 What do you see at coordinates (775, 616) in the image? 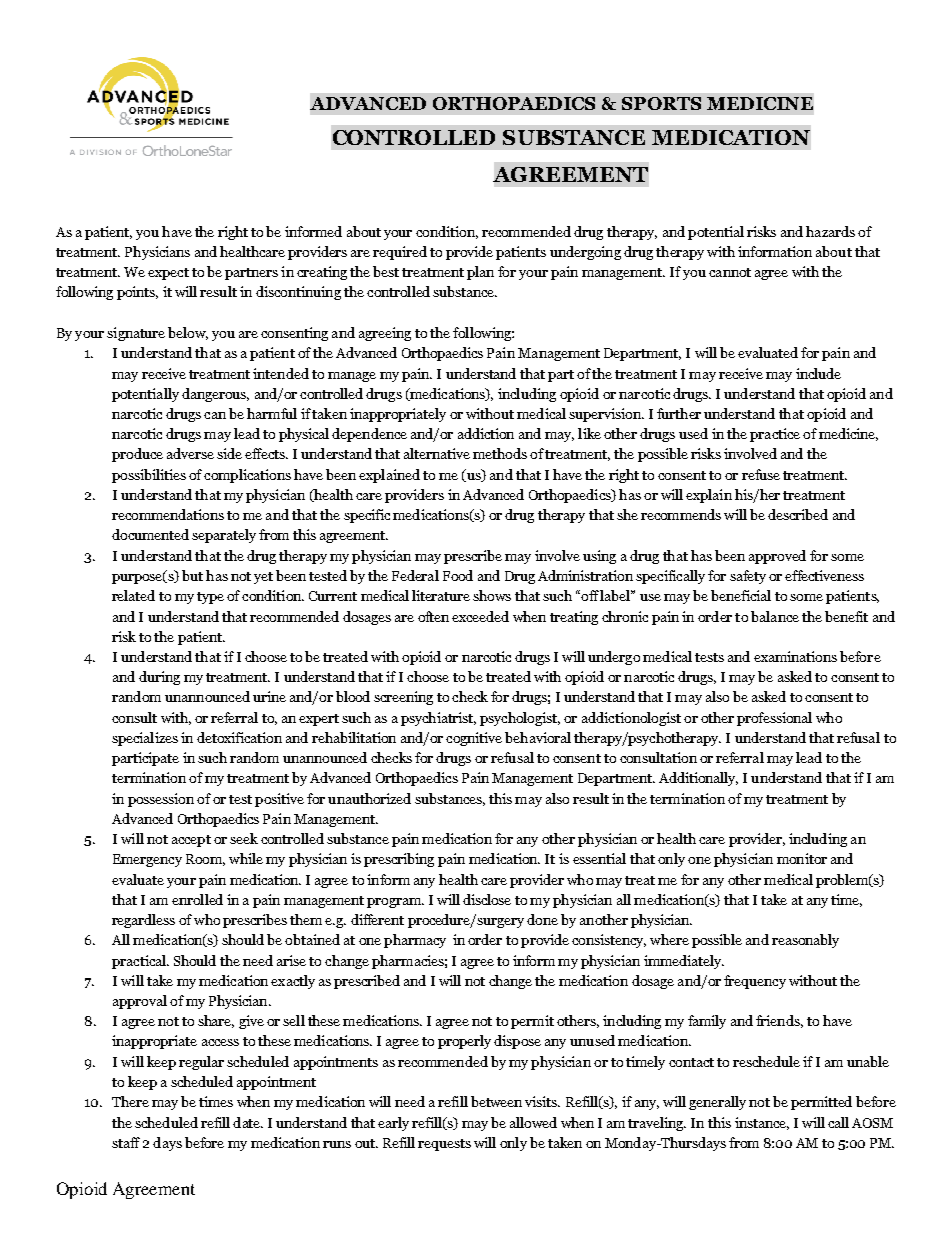
I see `balance` at bounding box center [775, 616].
